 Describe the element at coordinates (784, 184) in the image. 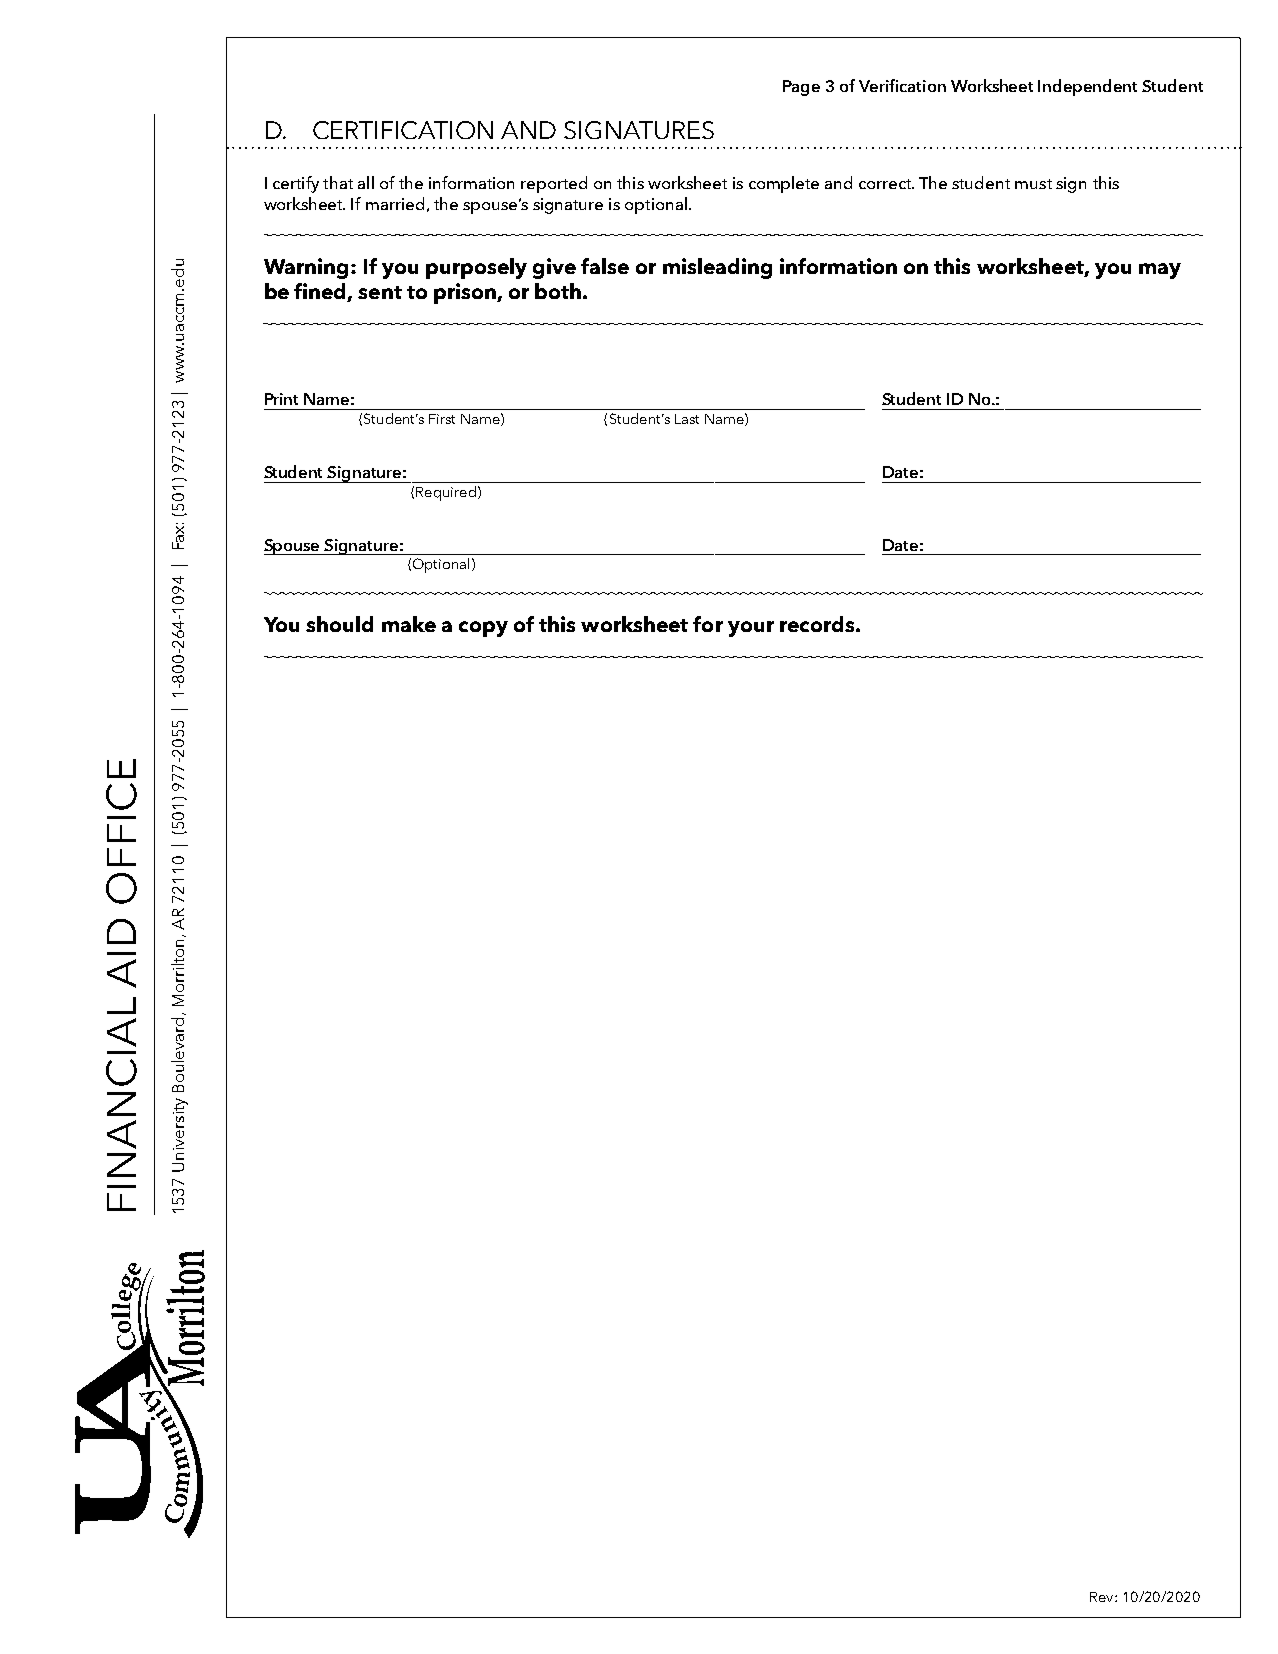

I see `complete` at that location.
